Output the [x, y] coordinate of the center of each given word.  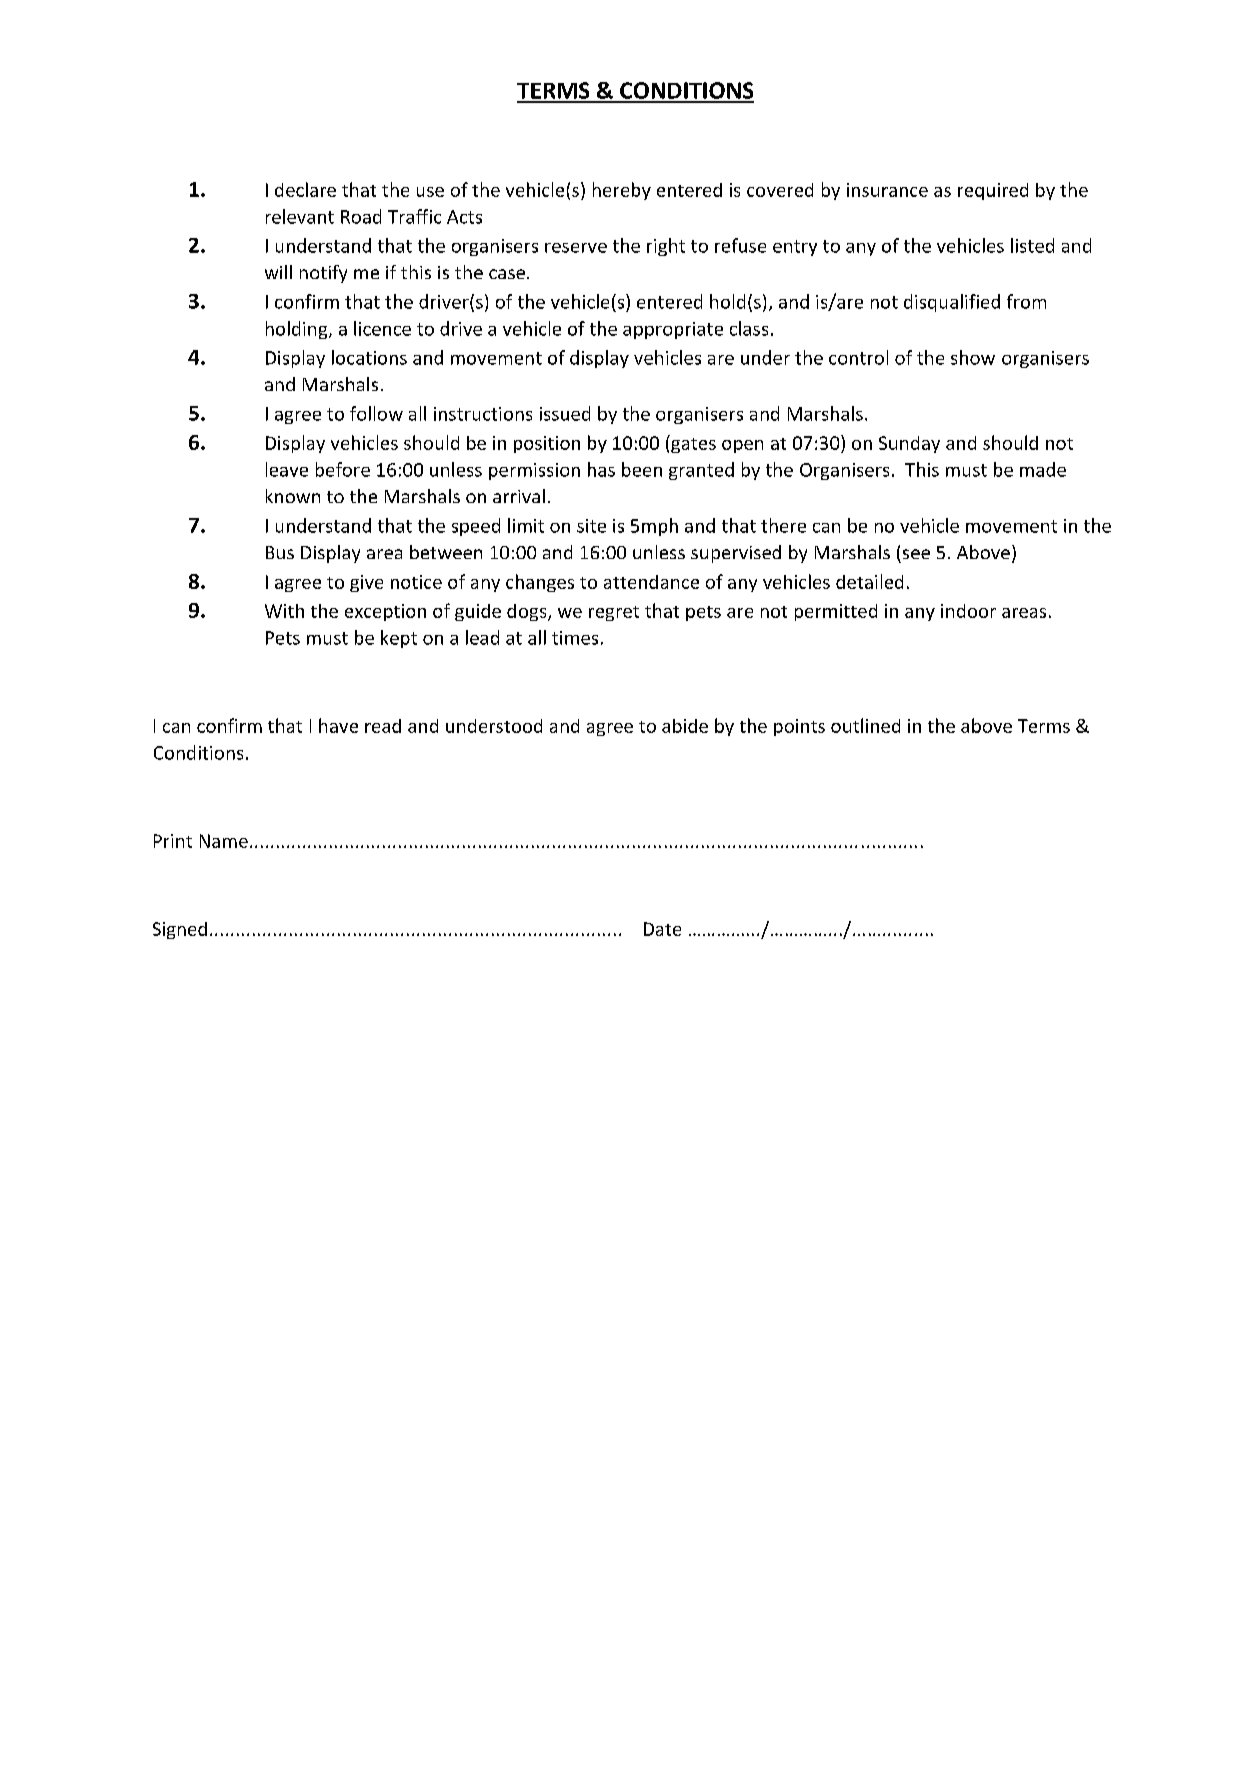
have [338, 725]
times [575, 638]
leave [287, 469]
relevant [300, 216]
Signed [180, 930]
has [601, 469]
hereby [622, 191]
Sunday [909, 444]
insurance [887, 190]
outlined [865, 725]
